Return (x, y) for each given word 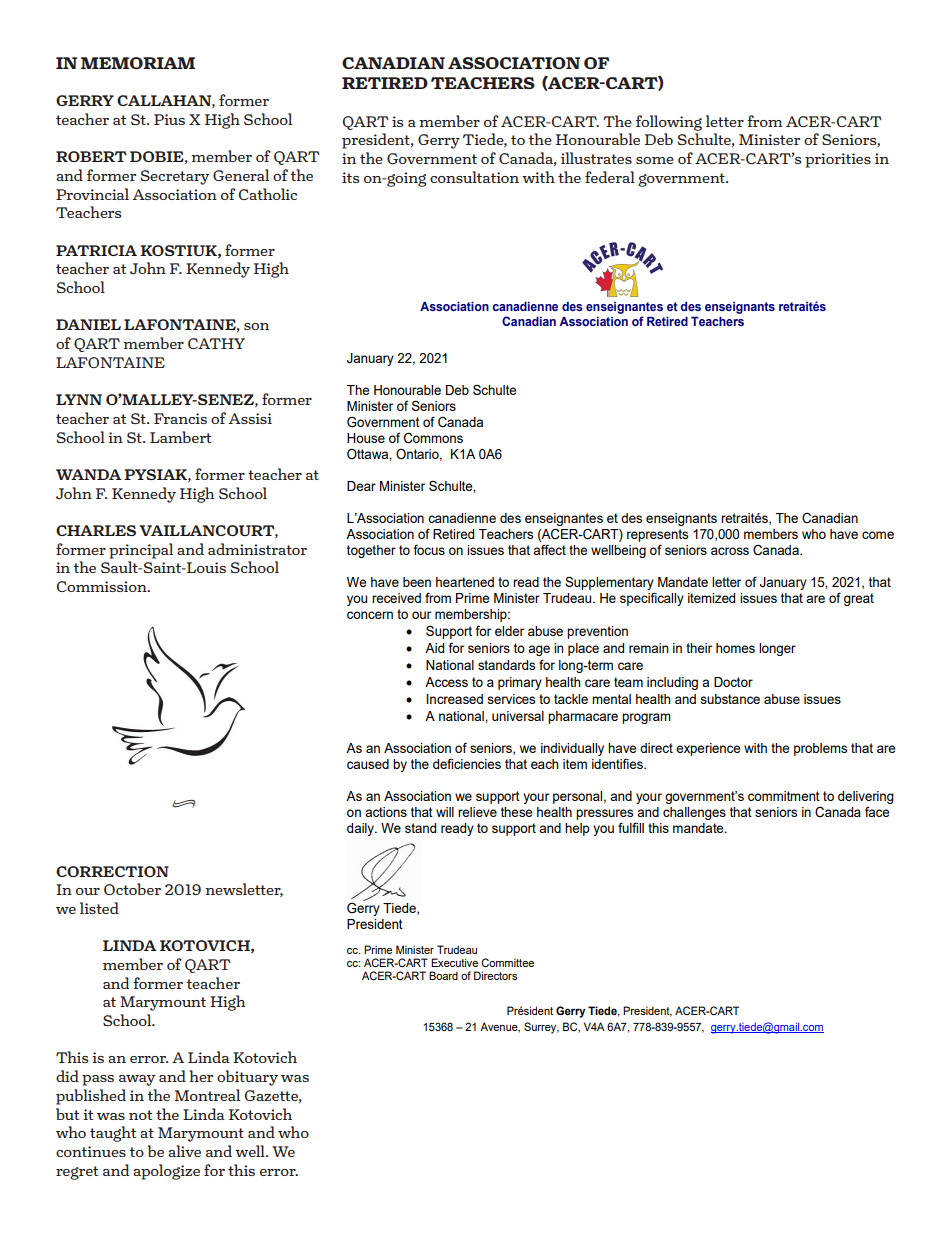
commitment (784, 796)
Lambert (180, 437)
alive (184, 1151)
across (730, 551)
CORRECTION (112, 871)
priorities (838, 160)
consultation (474, 177)
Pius (169, 119)
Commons (433, 438)
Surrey (541, 1028)
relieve (477, 812)
